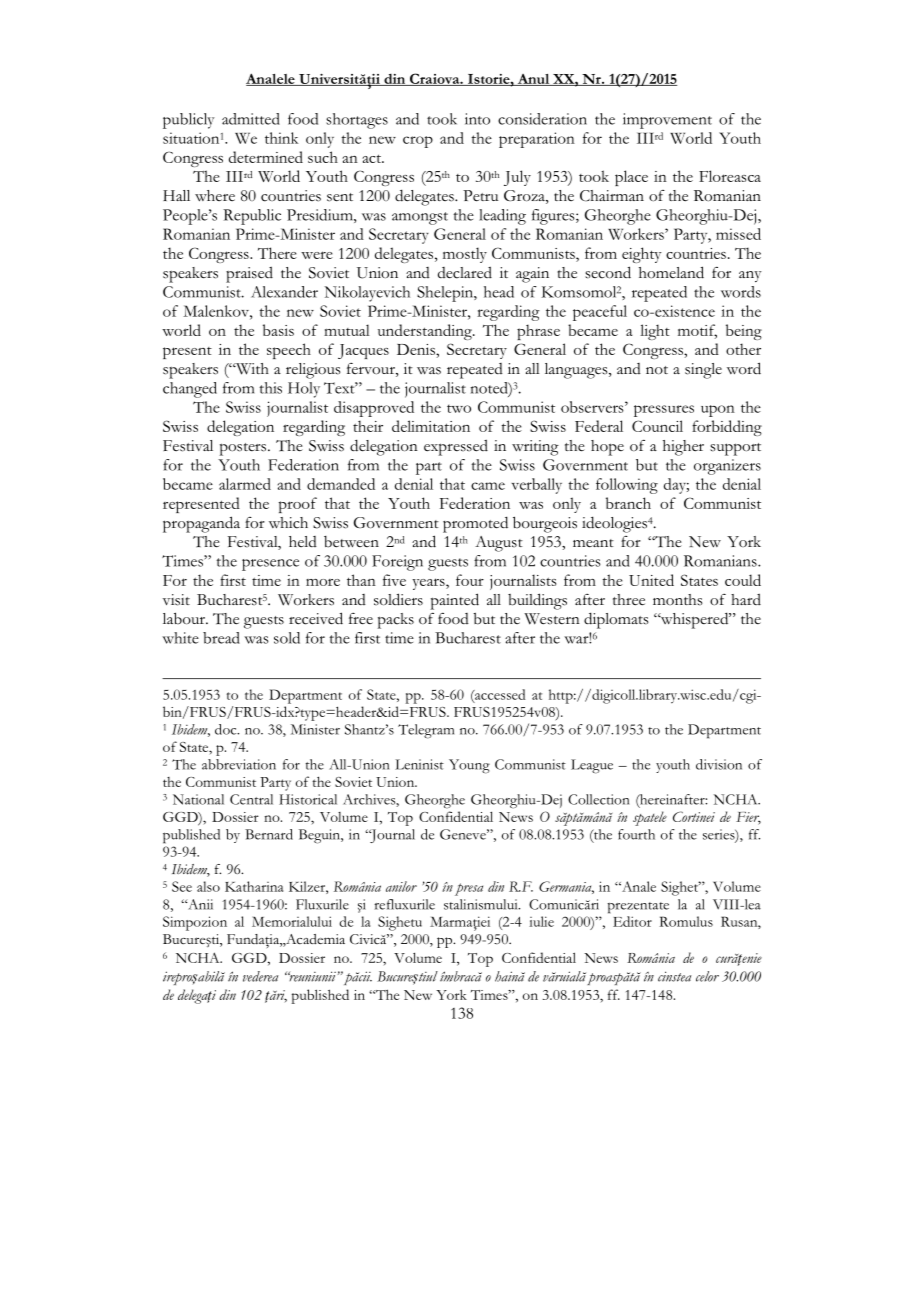 Image resolution: width=924 pixels, height=1308 pixels. Describe the element at coordinates (632, 921) in the screenshot. I see `Editor` at that location.
